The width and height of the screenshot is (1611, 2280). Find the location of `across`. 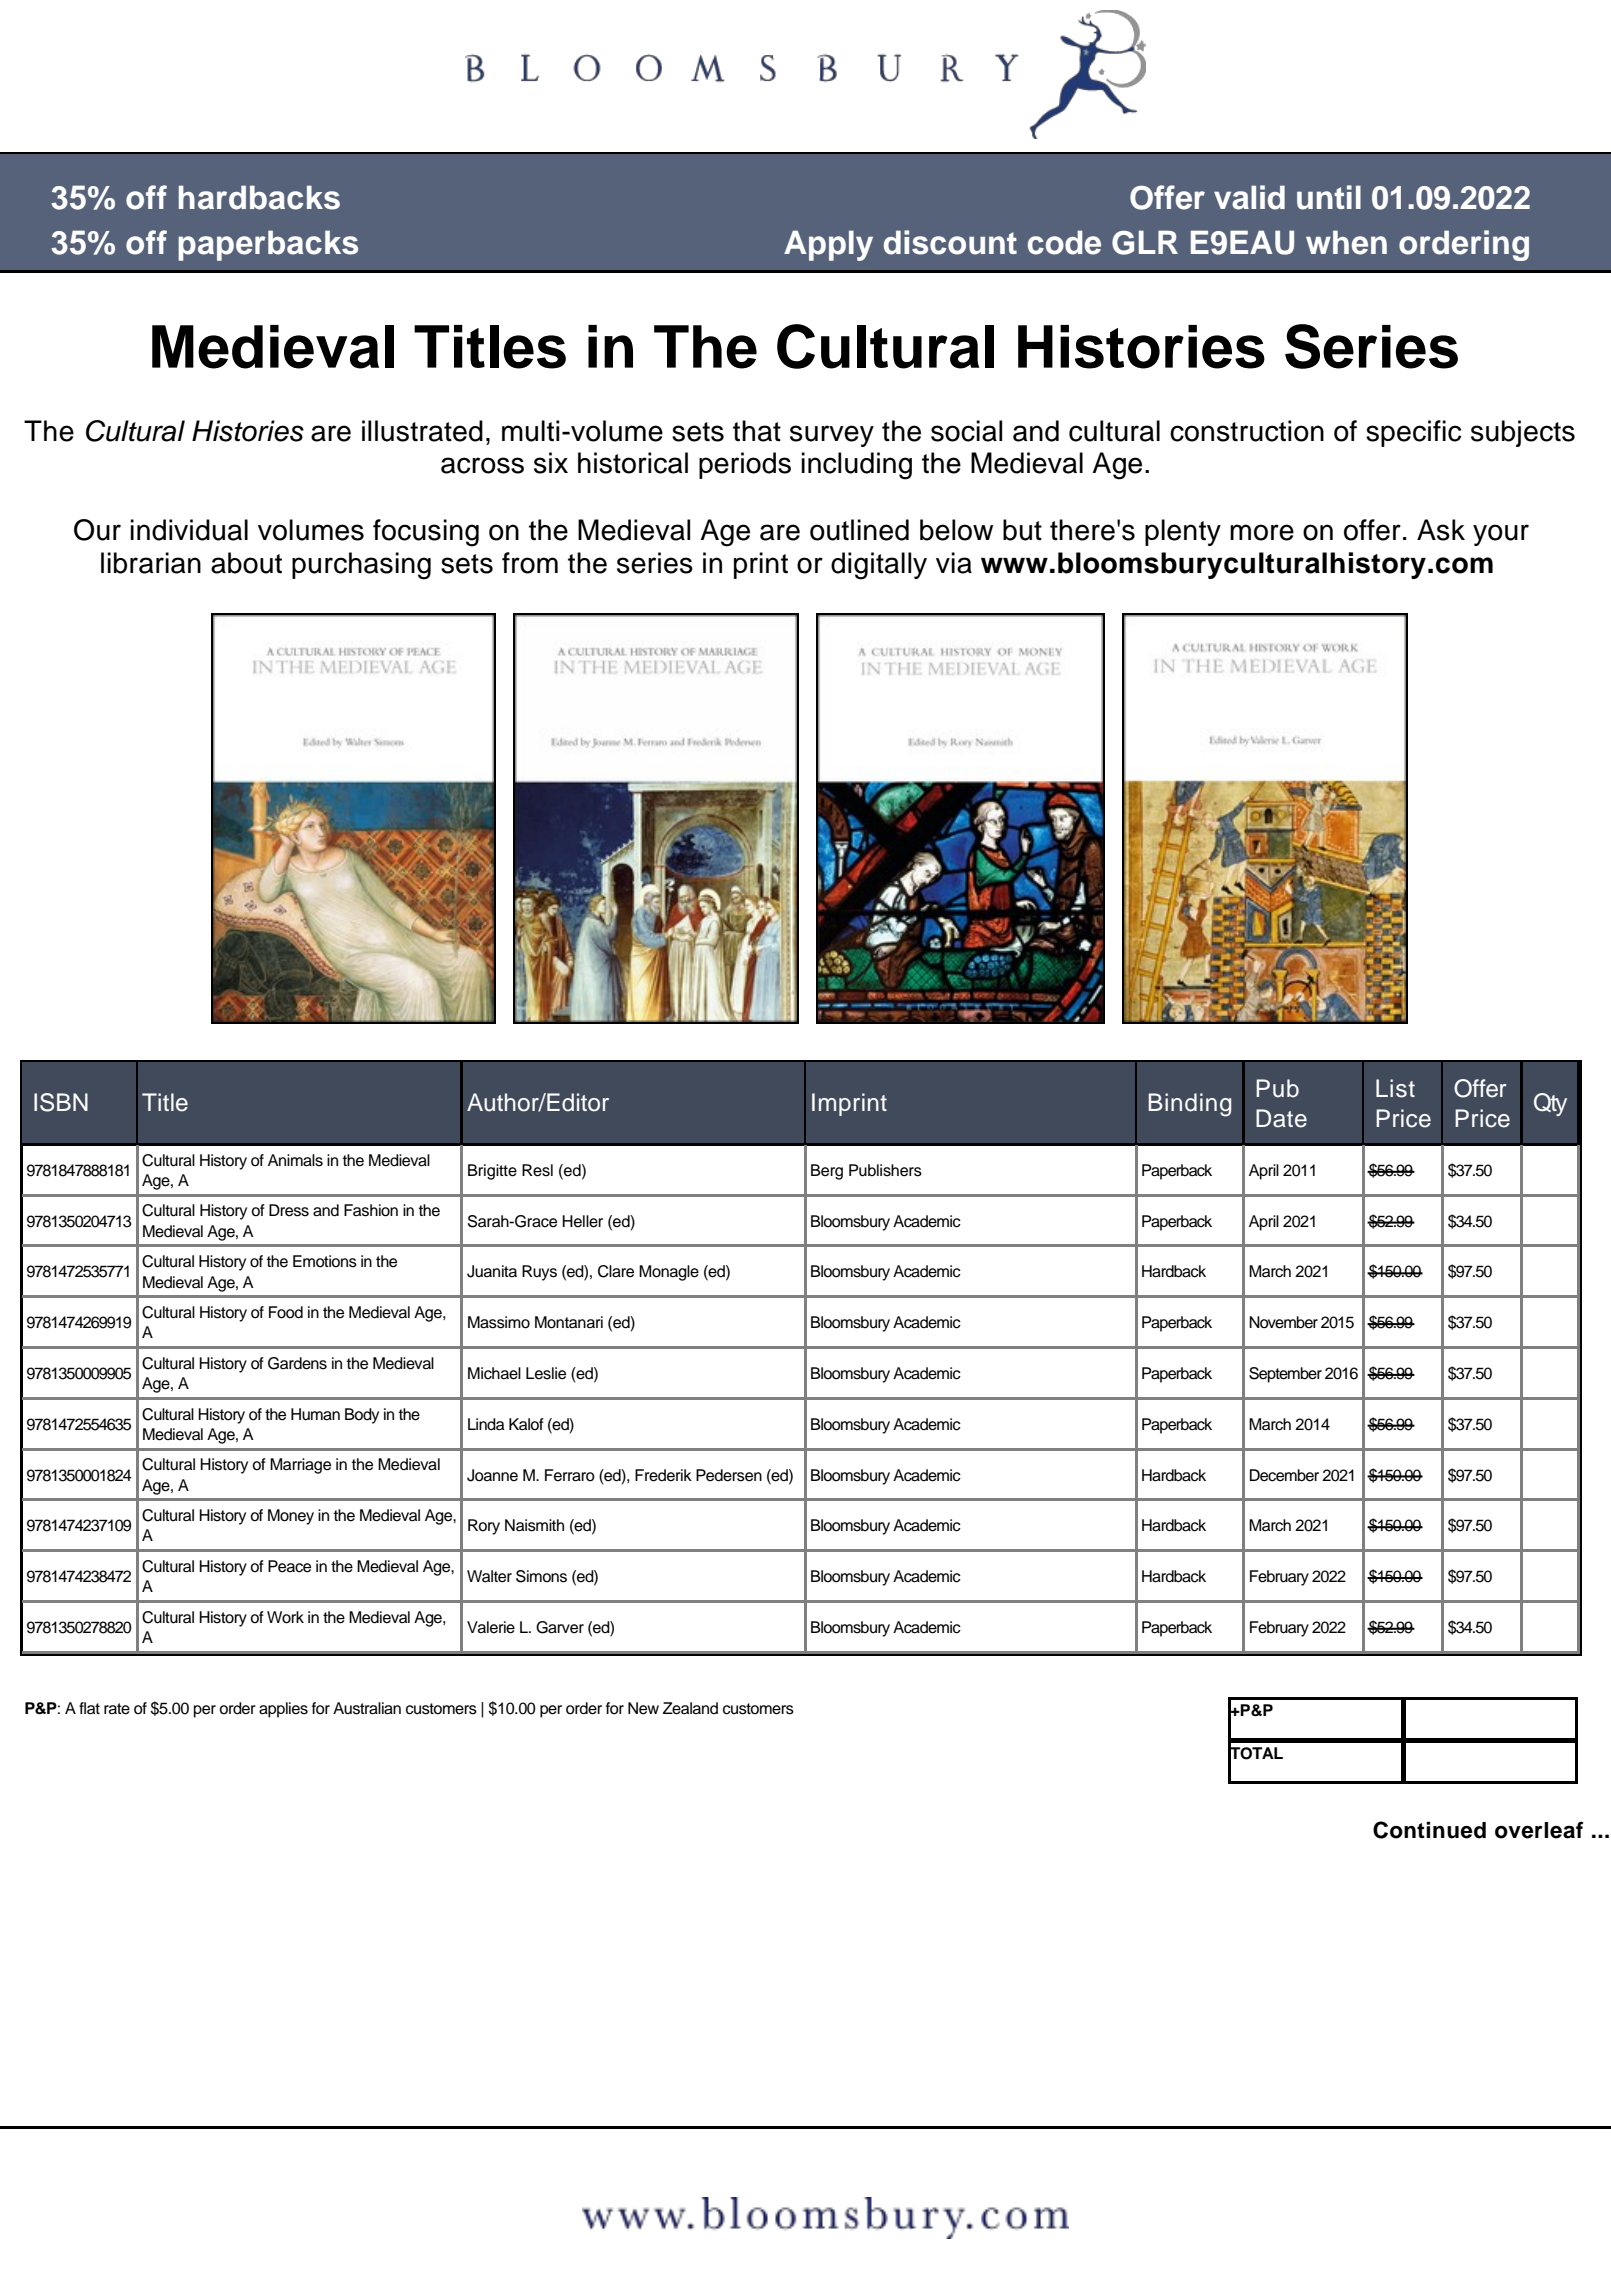

across is located at coordinates (482, 465).
